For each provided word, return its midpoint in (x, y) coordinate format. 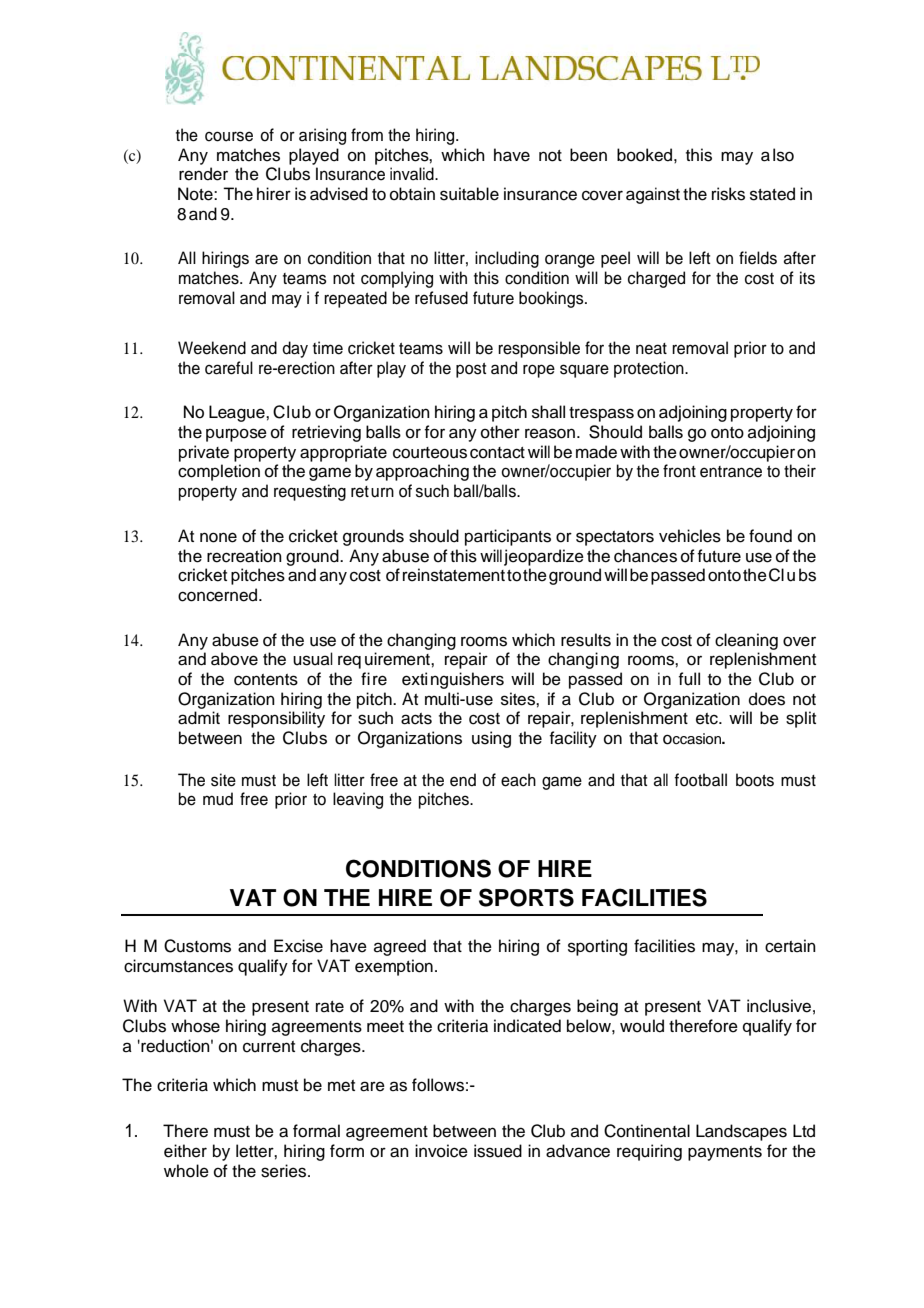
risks (728, 194)
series (285, 1171)
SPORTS (526, 897)
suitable (469, 194)
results (586, 640)
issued (498, 1151)
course (229, 136)
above (234, 659)
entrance (731, 472)
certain (790, 946)
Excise (298, 946)
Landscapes (741, 1132)
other (500, 432)
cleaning (746, 641)
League (238, 413)
